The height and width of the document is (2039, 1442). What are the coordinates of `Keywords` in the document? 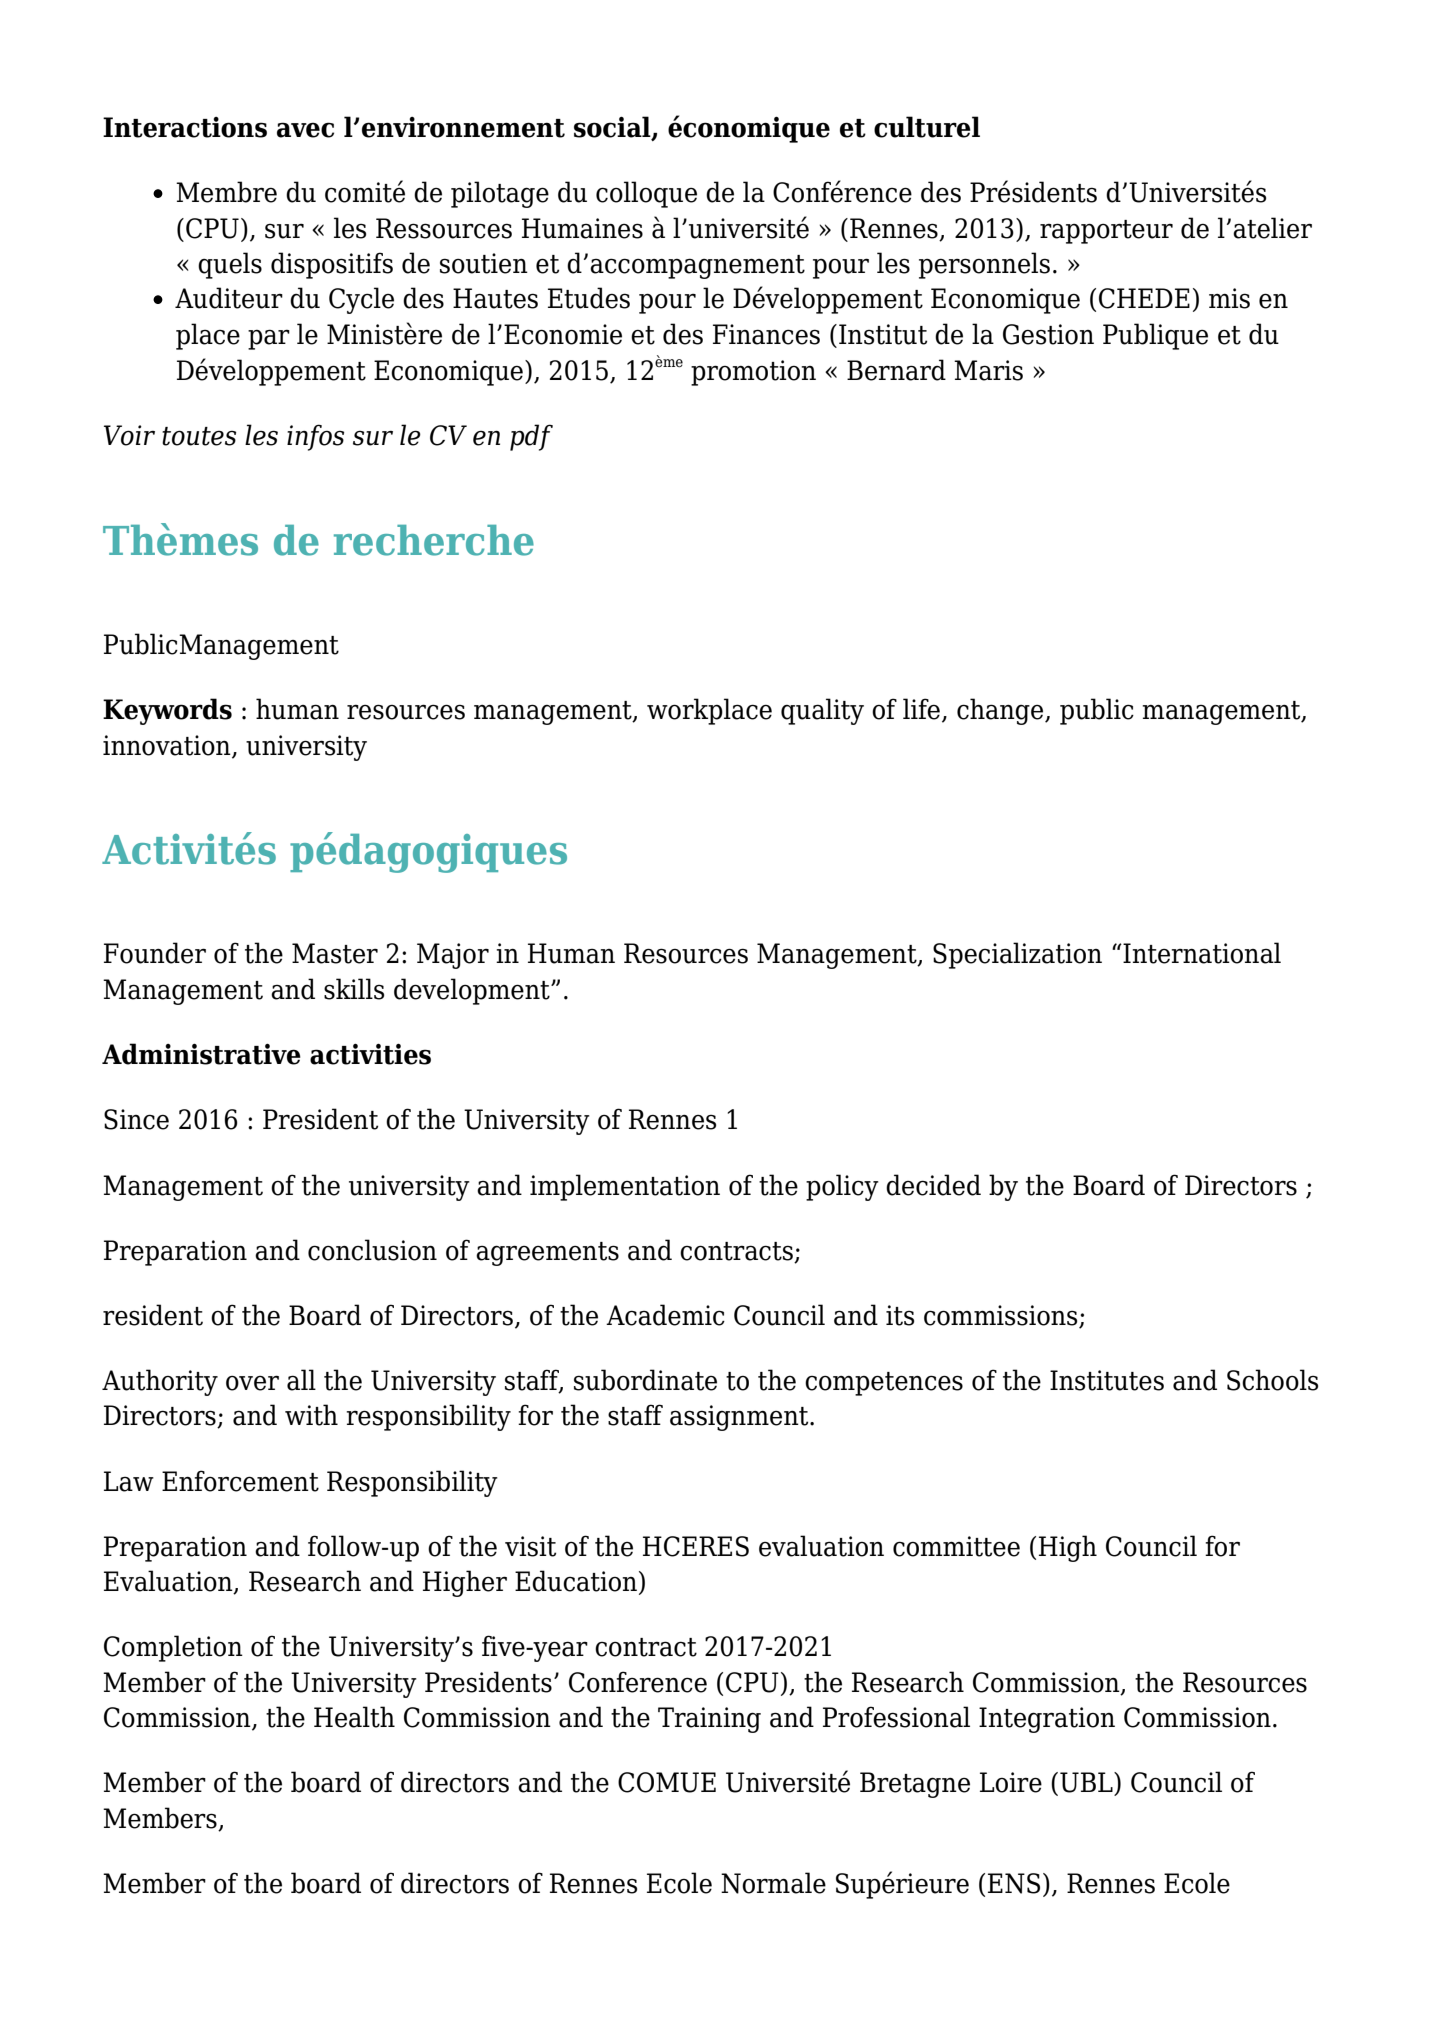 It's located at (167, 711).
